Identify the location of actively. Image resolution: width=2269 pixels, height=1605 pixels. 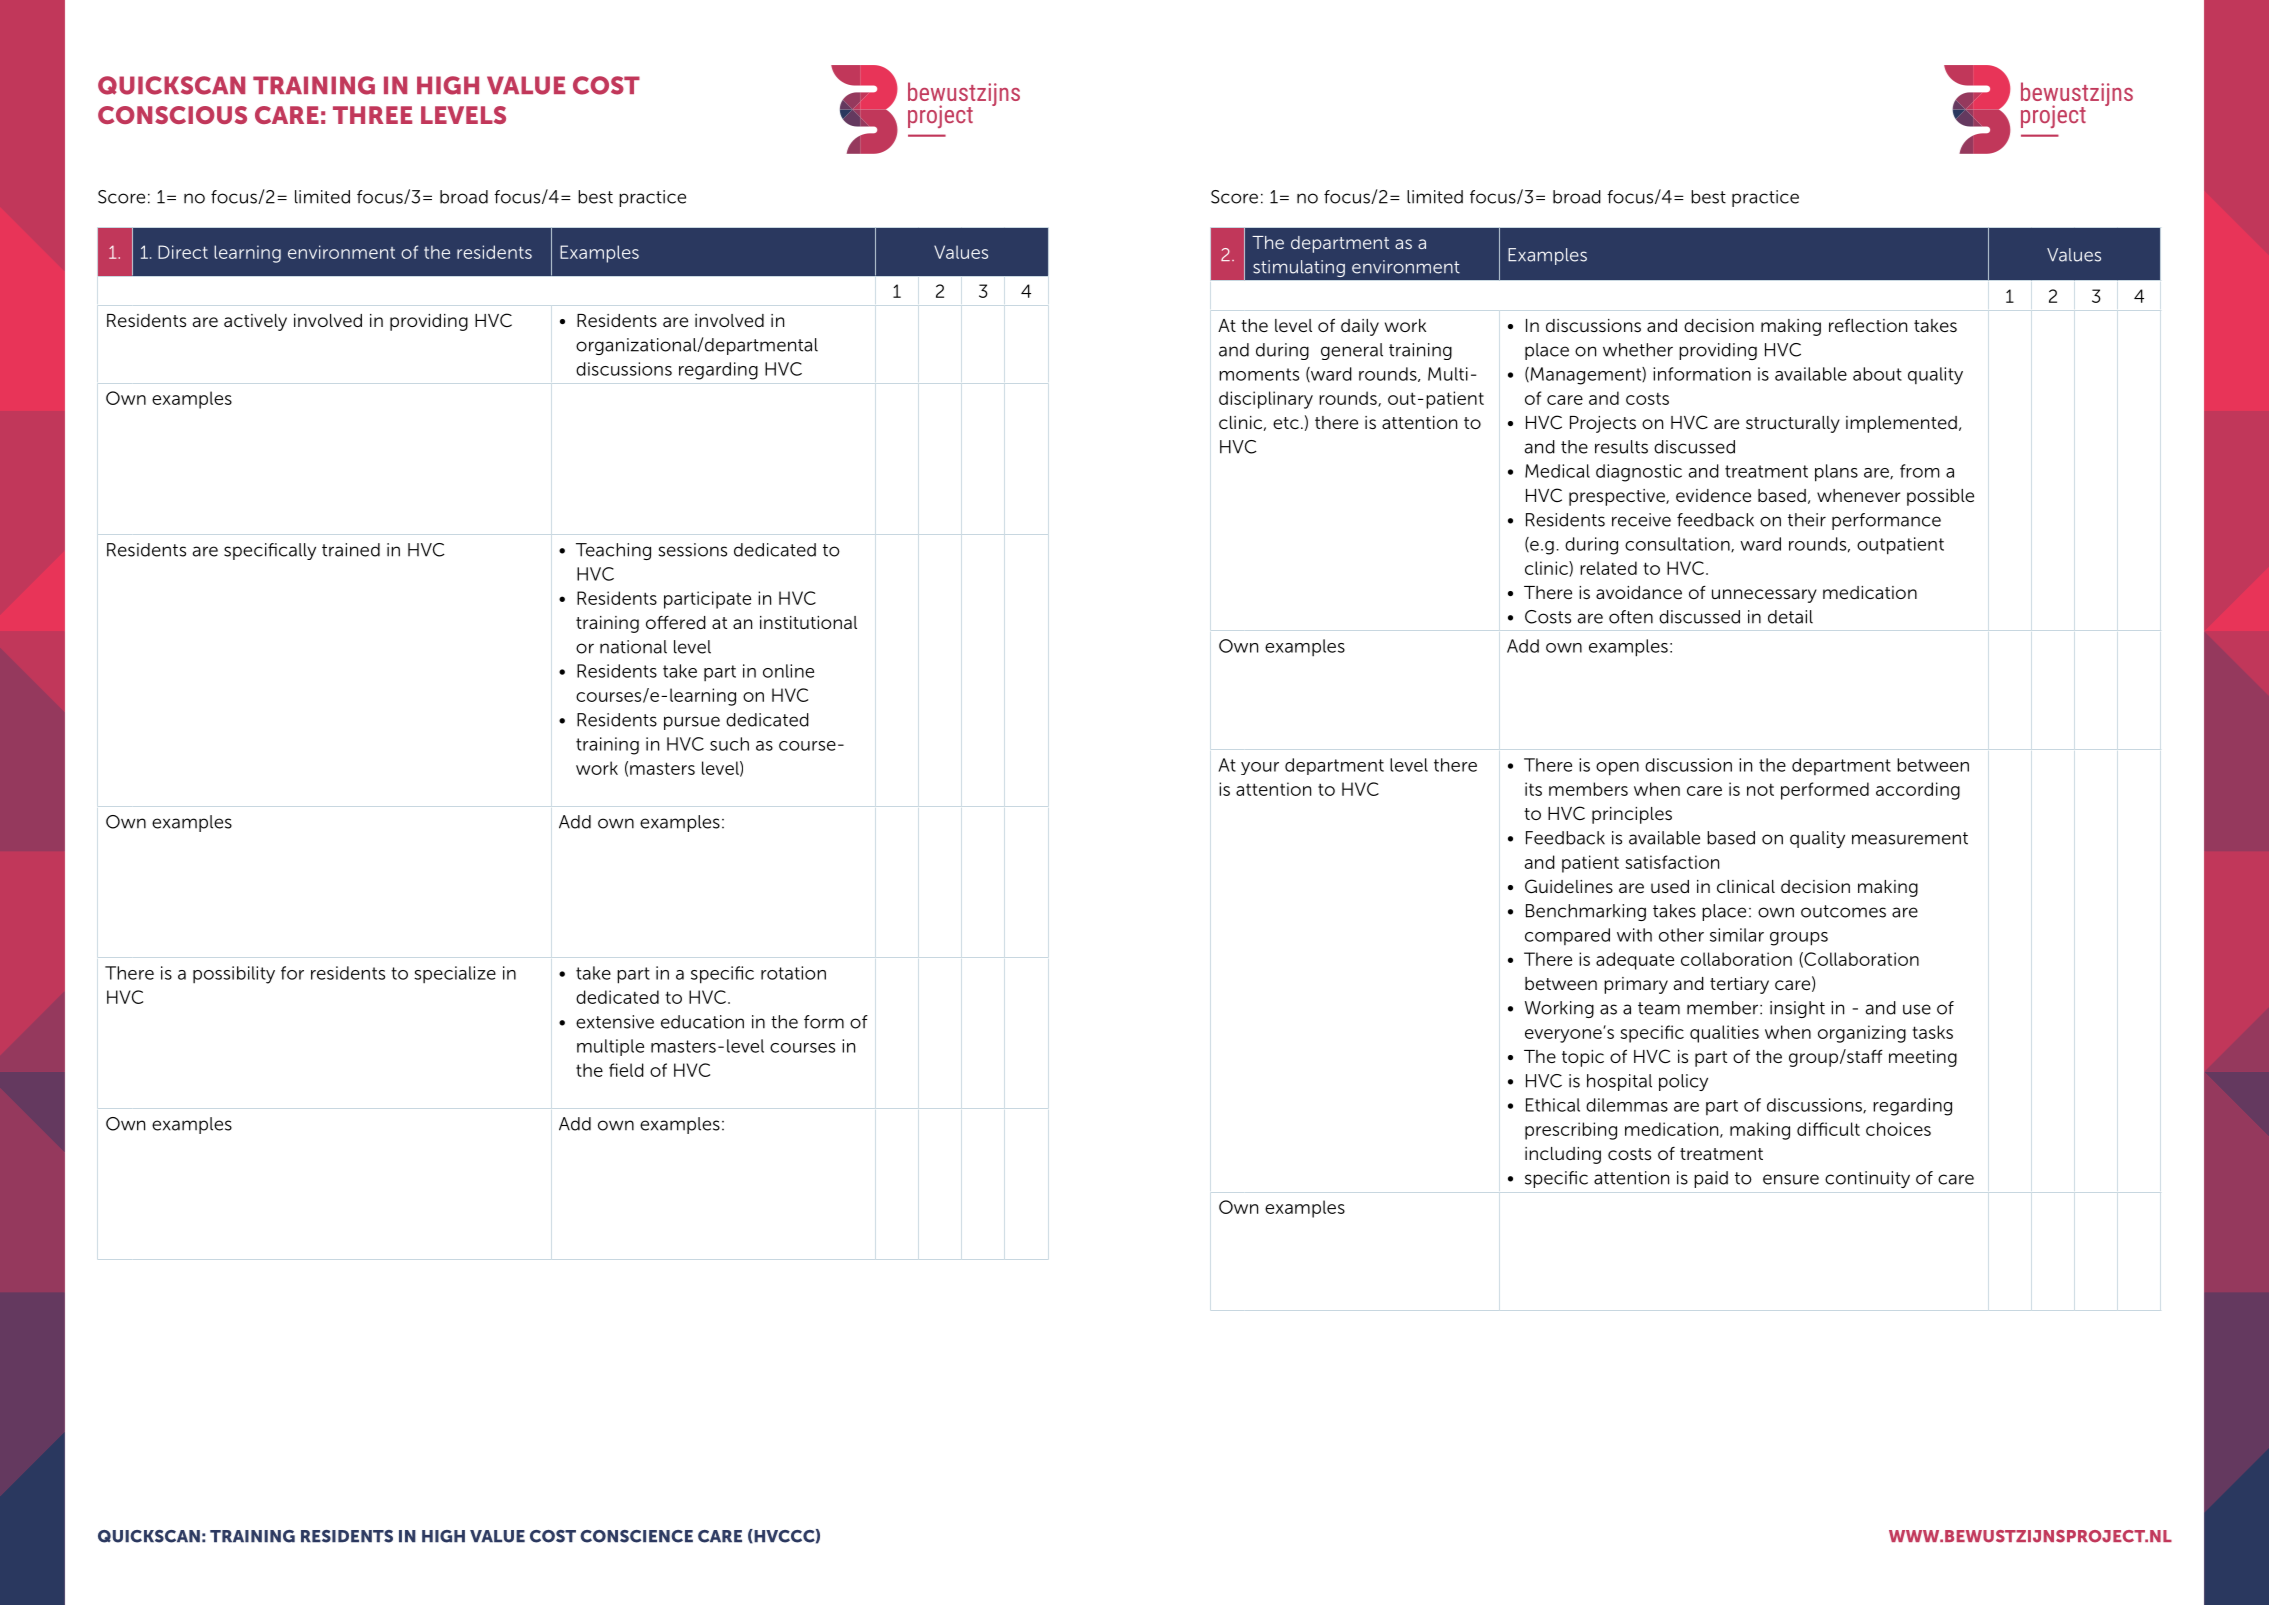
(255, 322).
